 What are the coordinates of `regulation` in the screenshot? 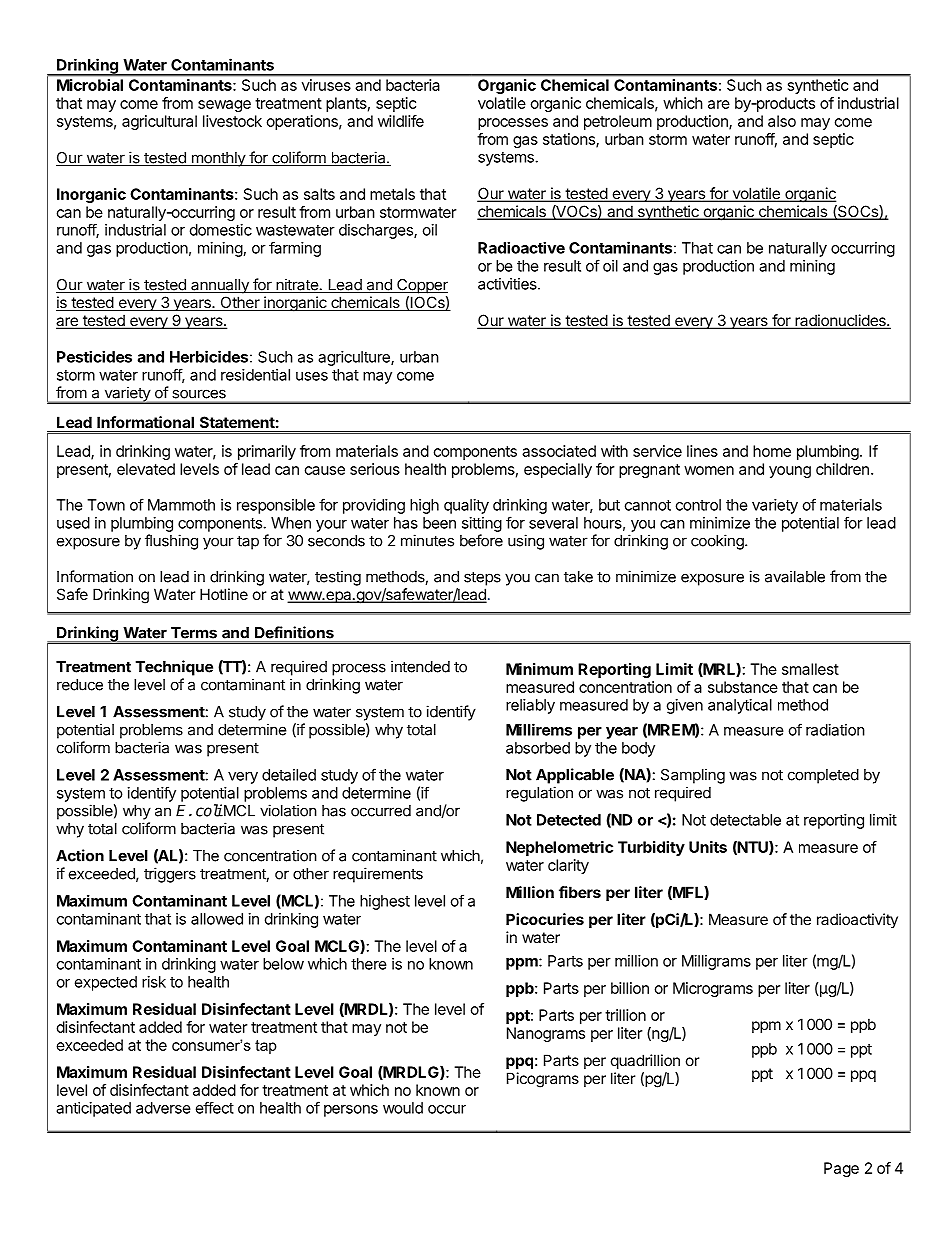 It's located at (539, 794).
